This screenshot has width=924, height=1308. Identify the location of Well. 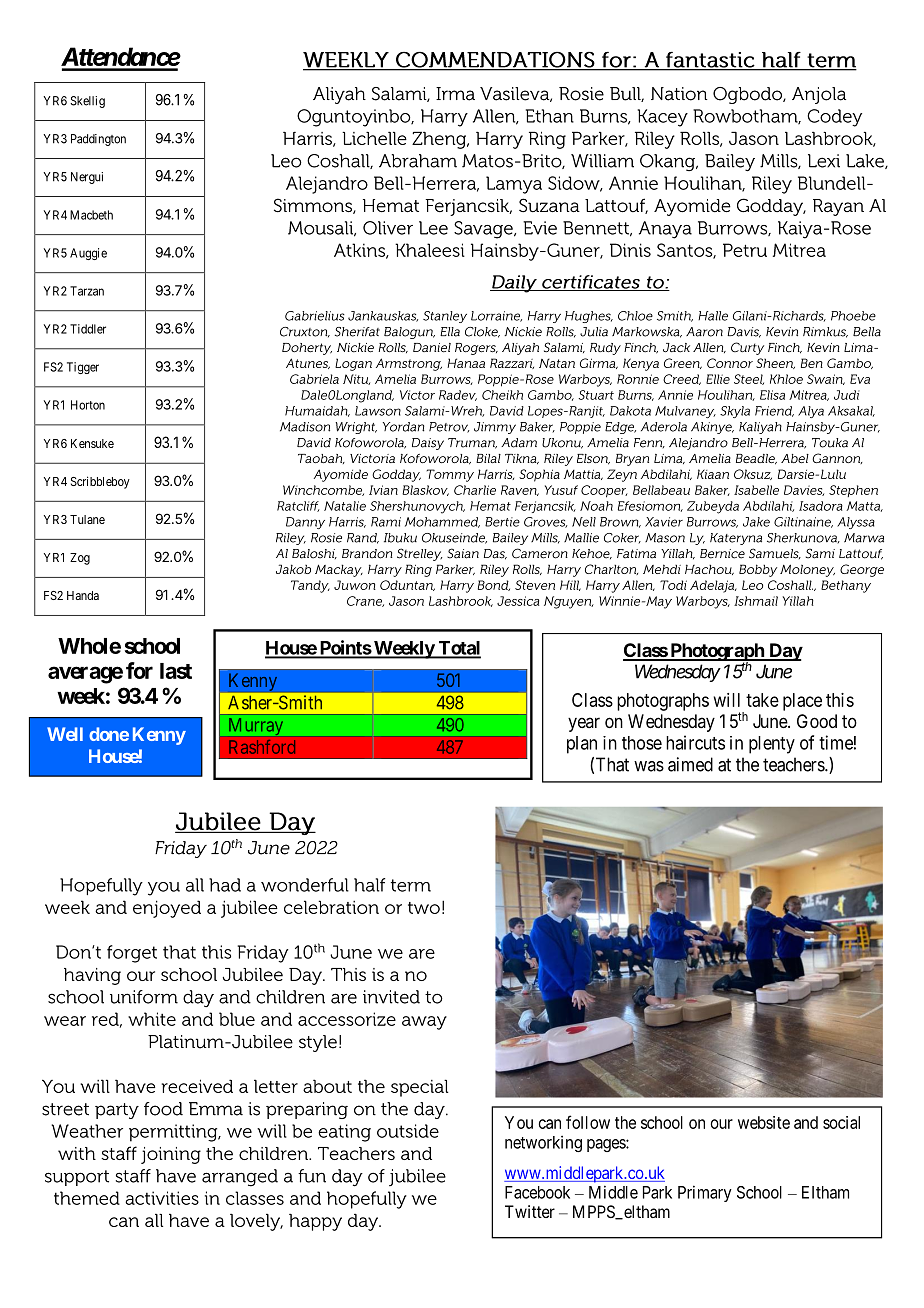
(65, 734).
